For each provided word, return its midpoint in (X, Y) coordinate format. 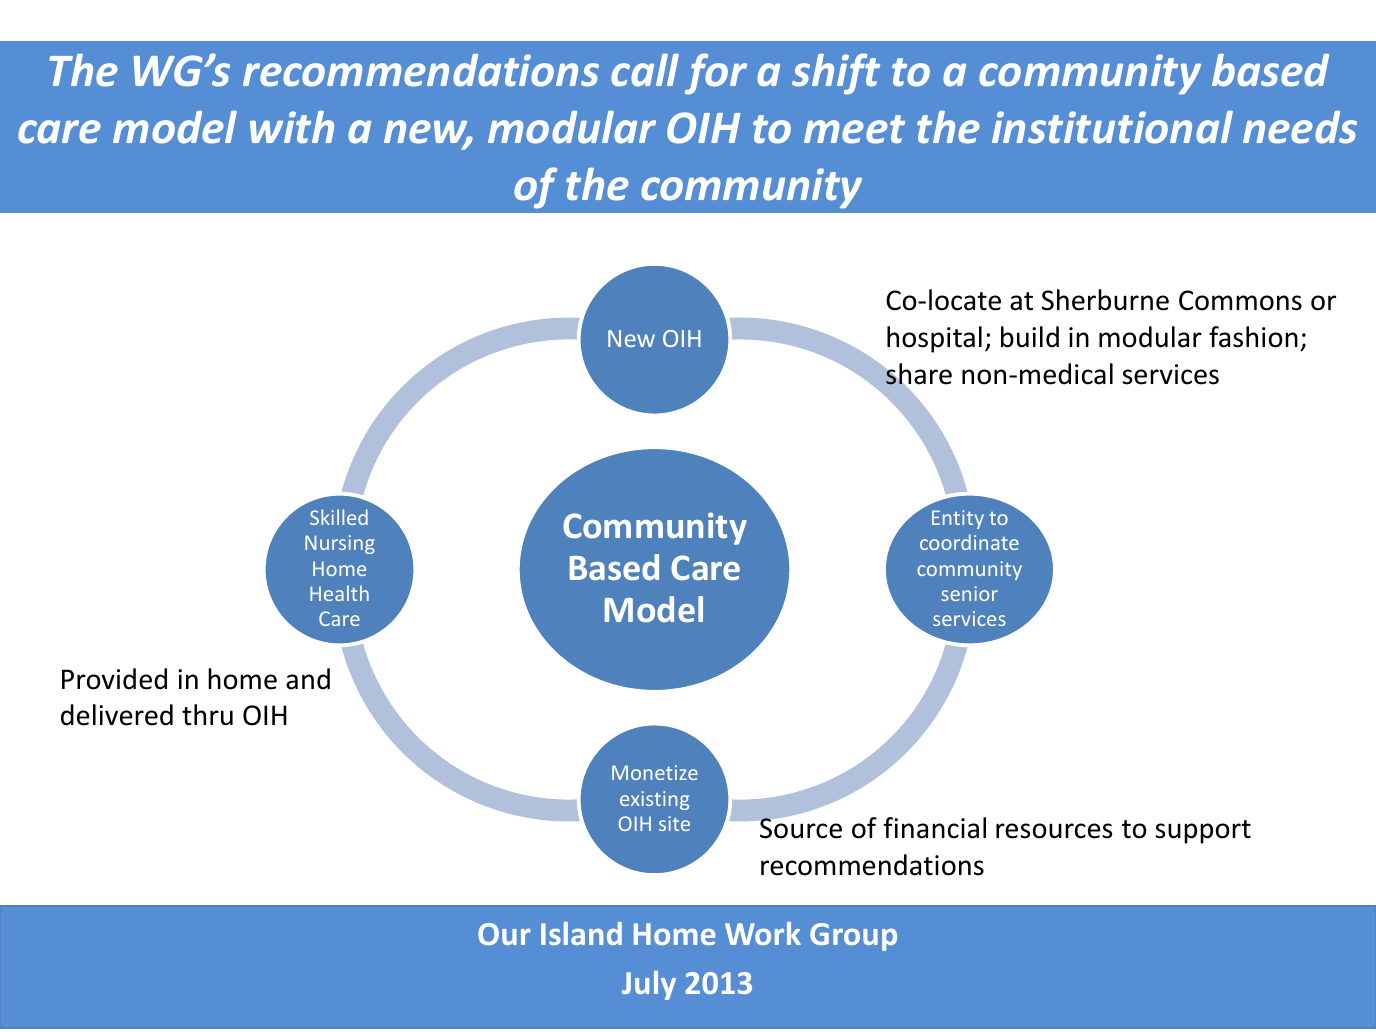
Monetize (655, 772)
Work (763, 933)
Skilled (339, 517)
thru (207, 715)
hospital (934, 339)
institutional (1112, 127)
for (716, 74)
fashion (1253, 337)
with (292, 127)
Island (581, 933)
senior (969, 593)
